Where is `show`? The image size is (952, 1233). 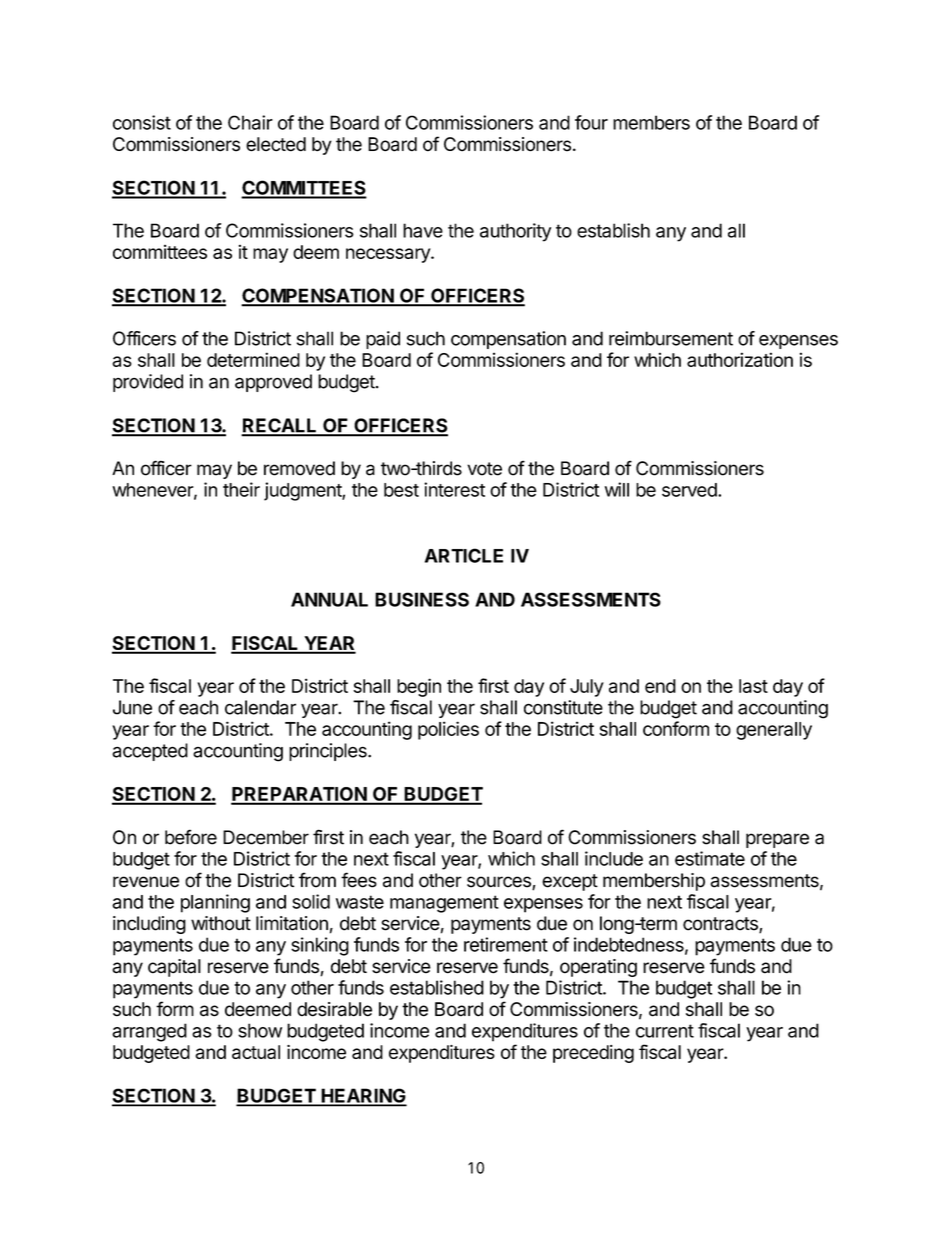
show is located at coordinates (260, 1030).
